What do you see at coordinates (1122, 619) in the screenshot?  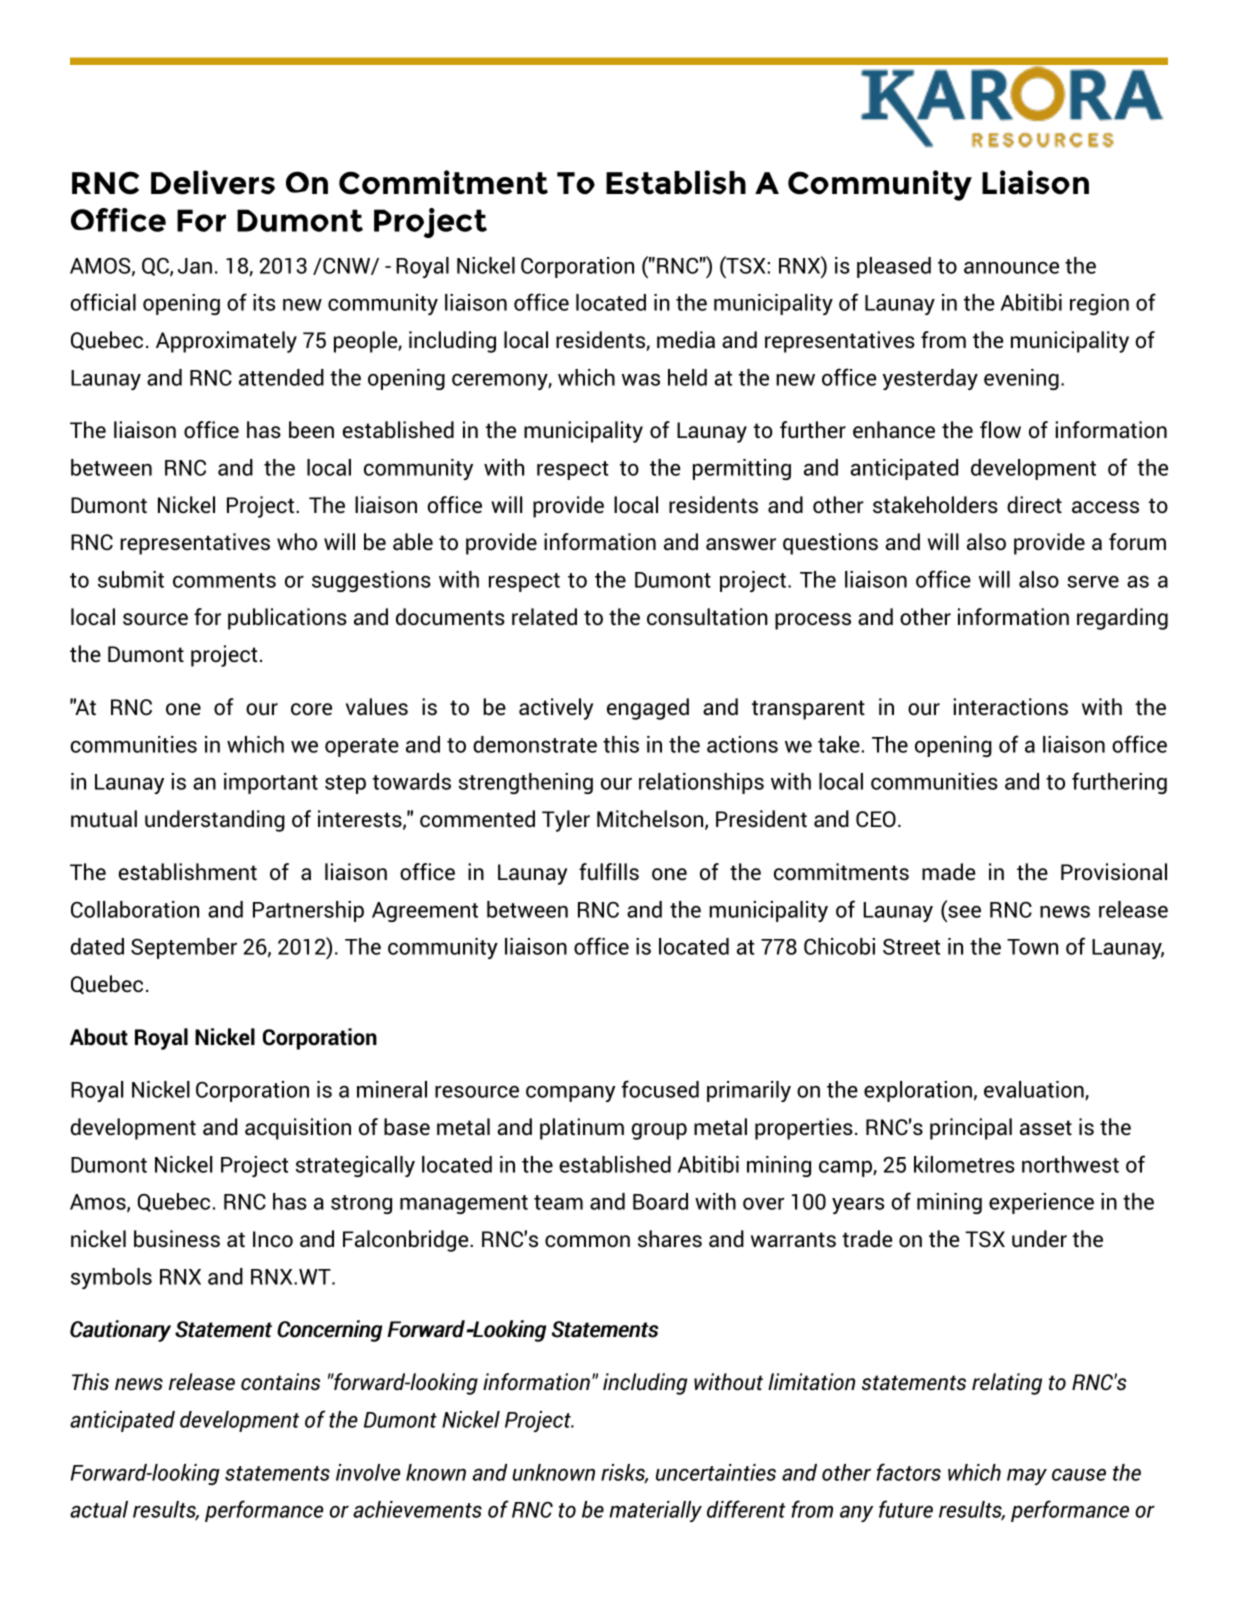 I see `regarding` at bounding box center [1122, 619].
